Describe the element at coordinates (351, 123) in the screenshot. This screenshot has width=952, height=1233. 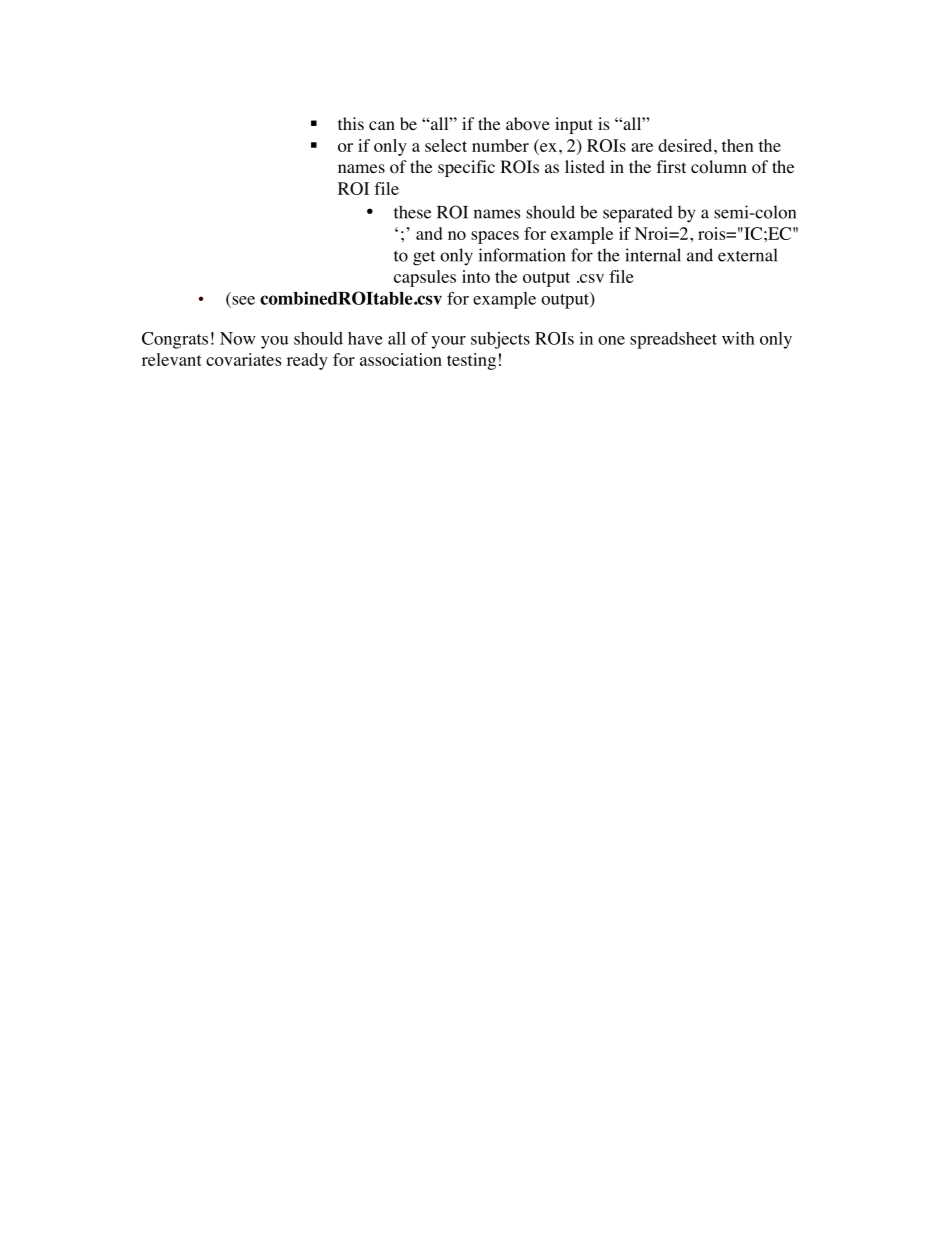
I see `this` at that location.
